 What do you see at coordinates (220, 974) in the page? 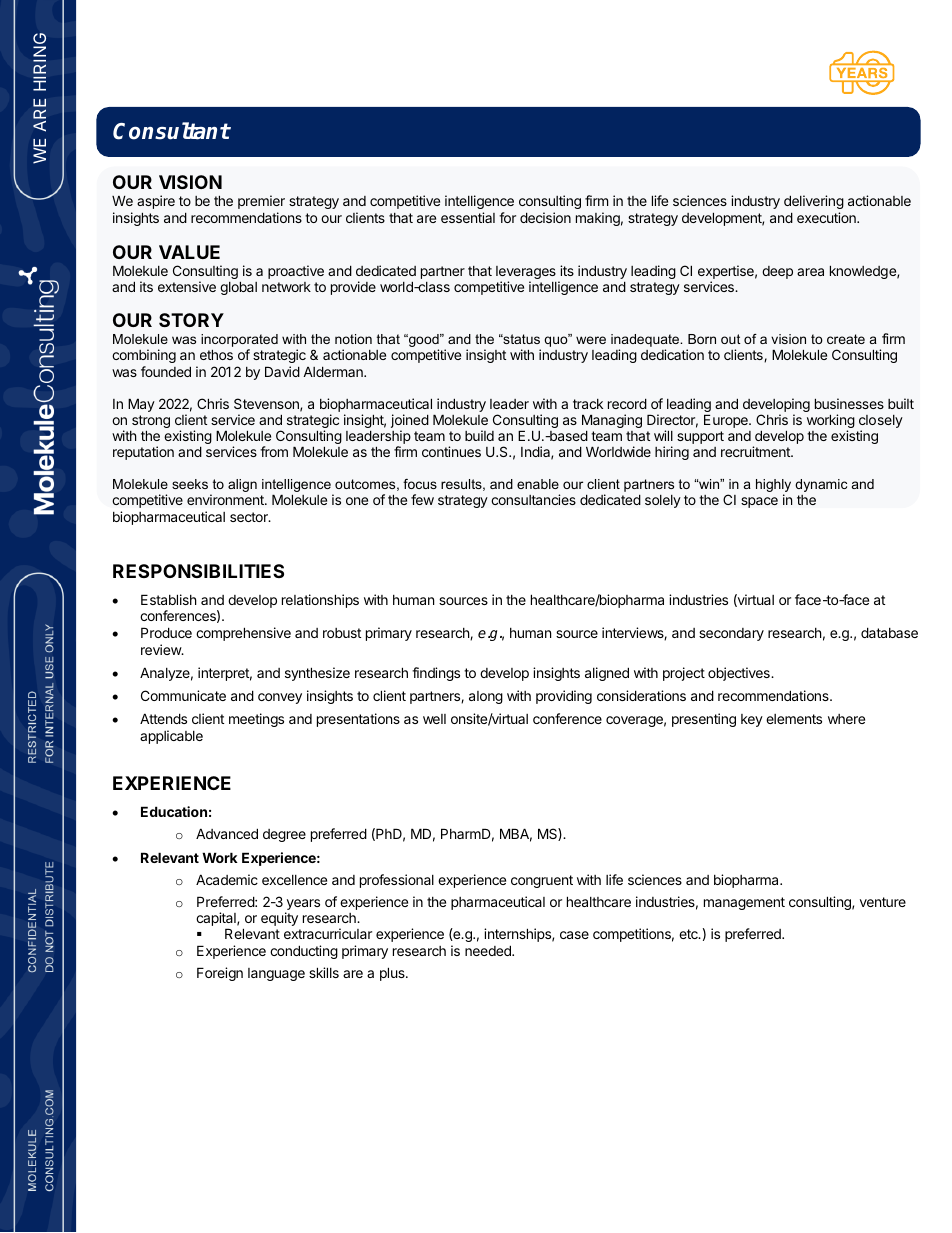
I see `Foreign` at bounding box center [220, 974].
